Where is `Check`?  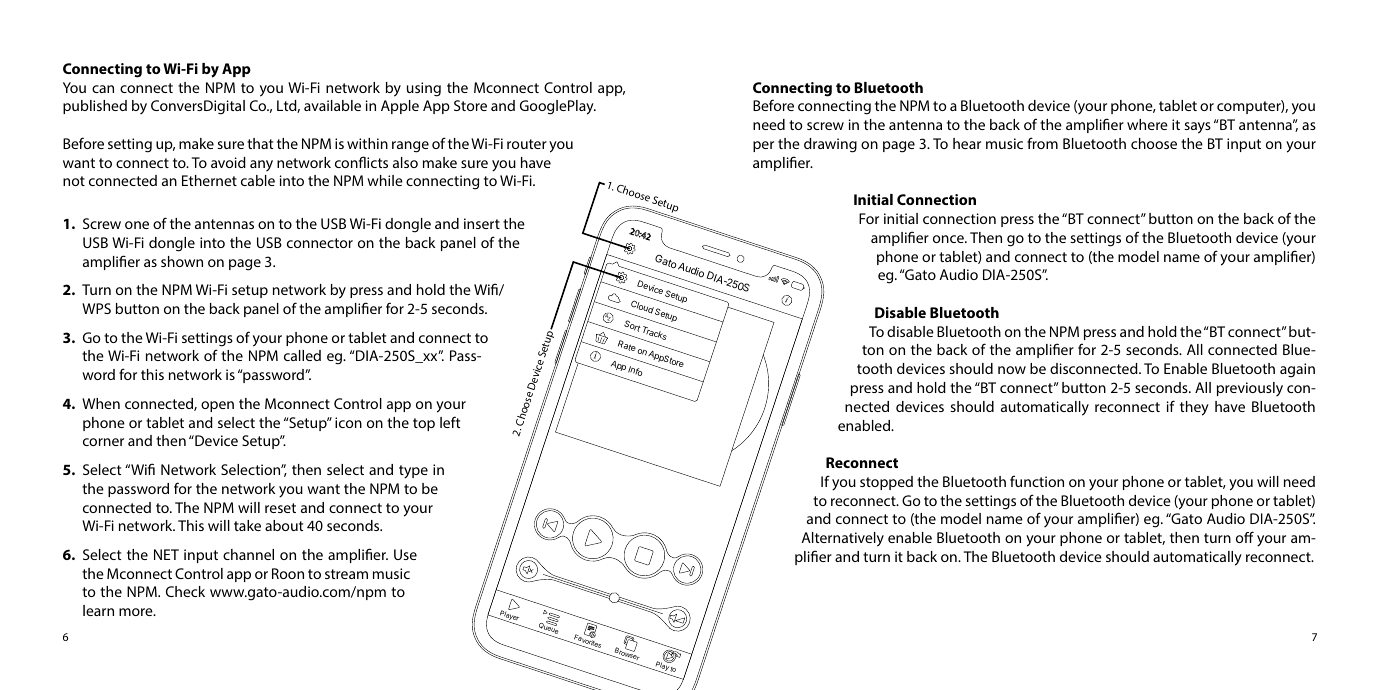 Check is located at coordinates (185, 591).
